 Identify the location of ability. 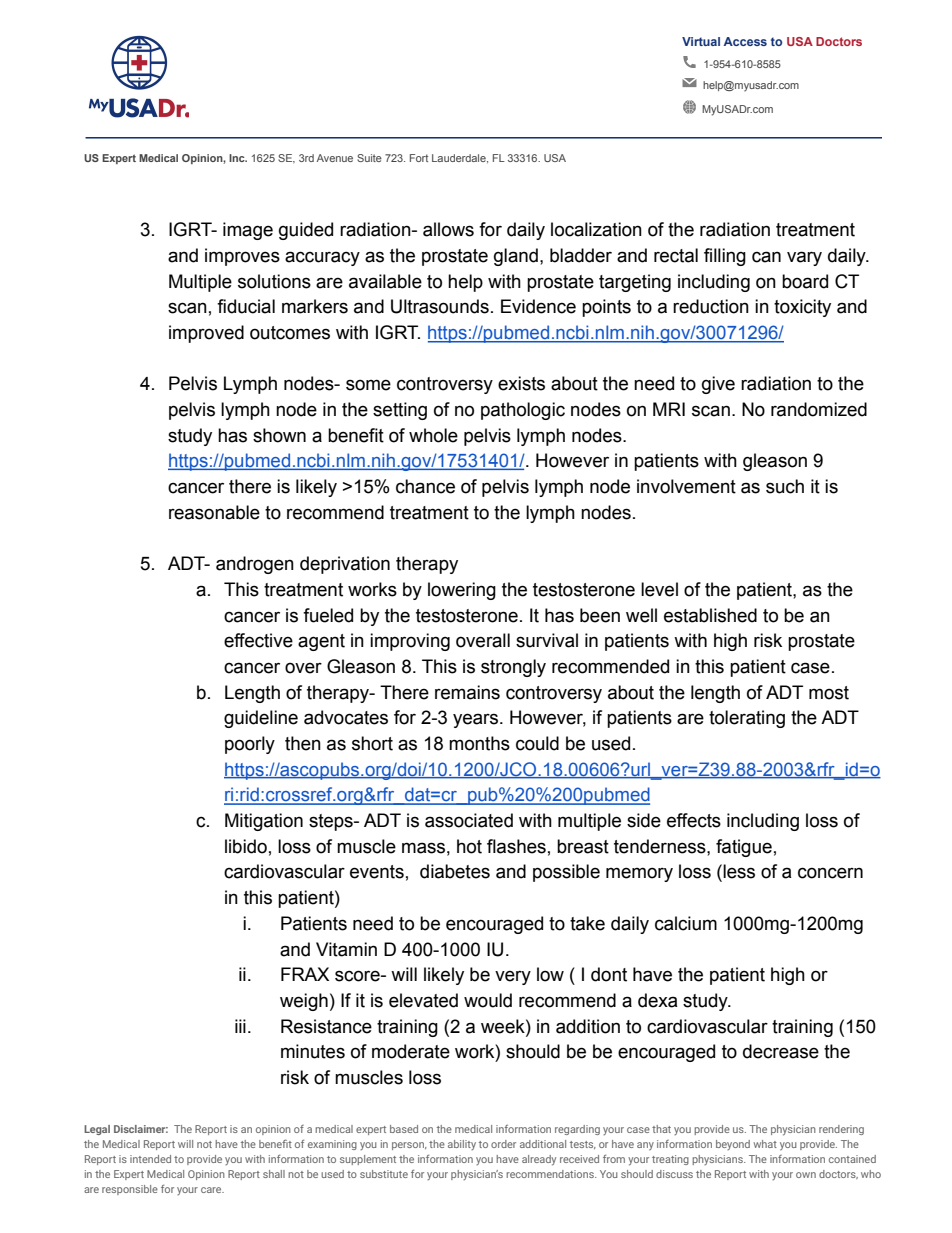
(462, 1145).
